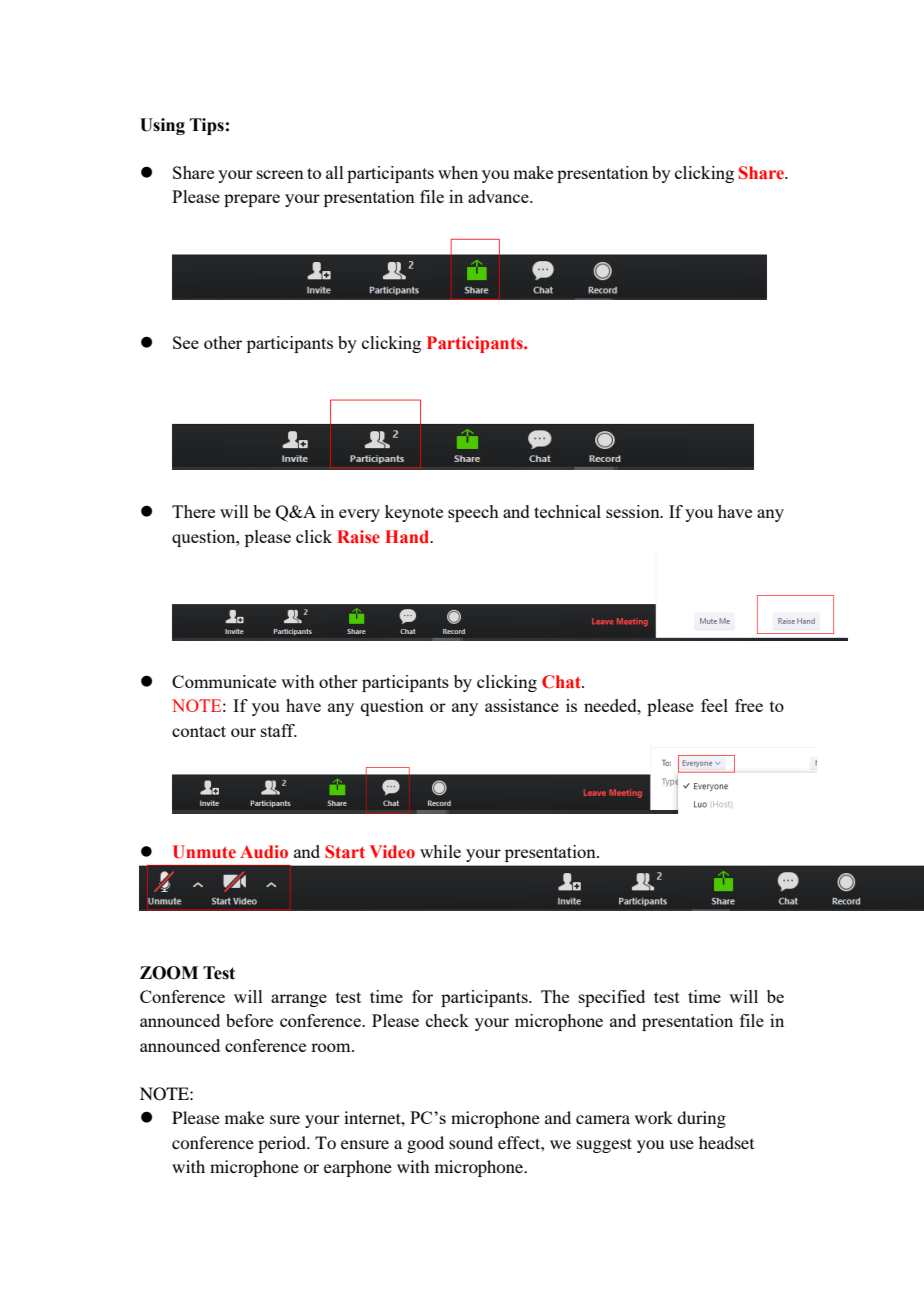 The height and width of the screenshot is (1308, 924). Describe the element at coordinates (458, 172) in the screenshot. I see `when` at that location.
